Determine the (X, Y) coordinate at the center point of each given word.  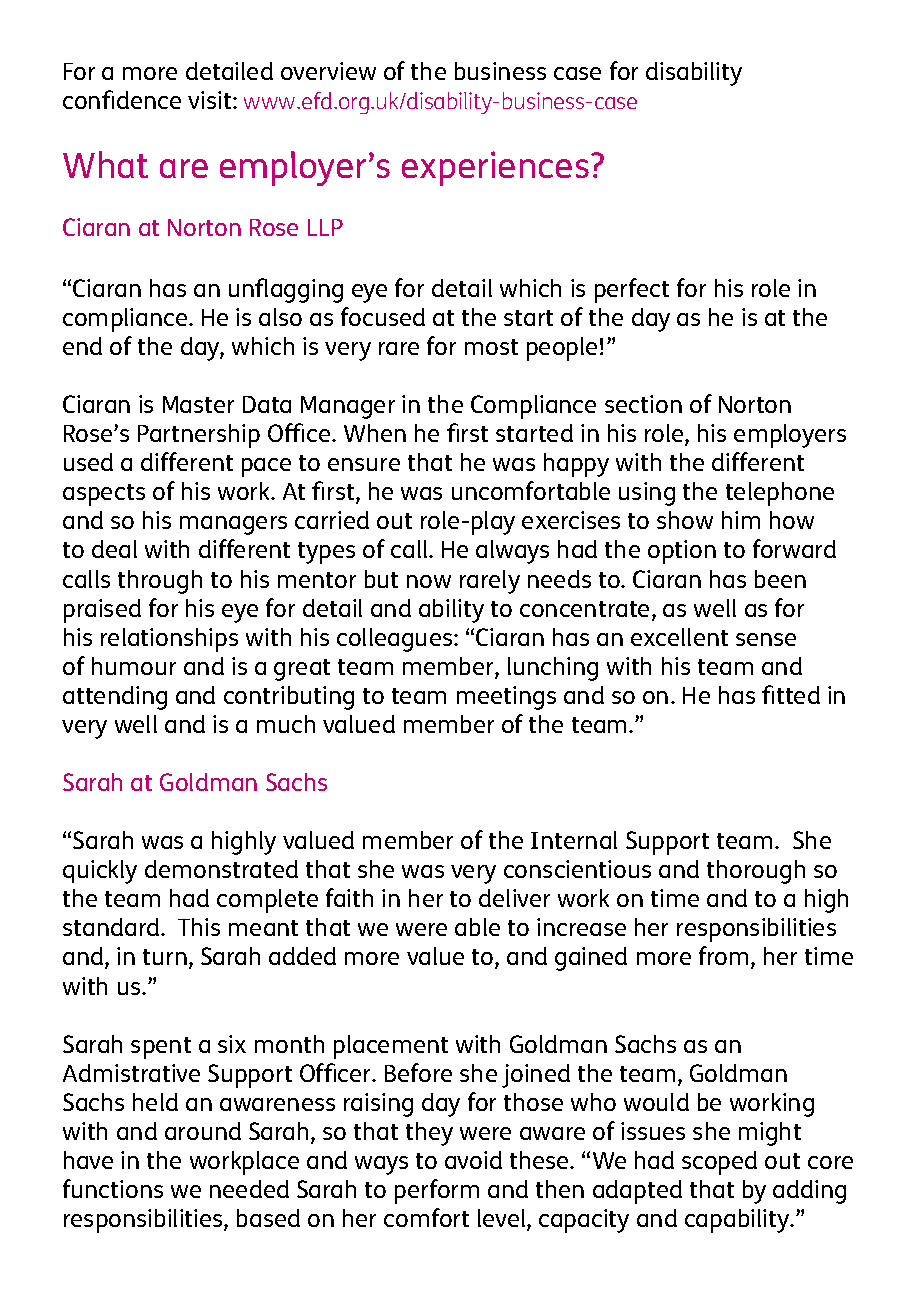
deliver (514, 898)
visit (211, 100)
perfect (632, 290)
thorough (756, 872)
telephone (780, 494)
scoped (719, 1163)
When (375, 433)
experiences (495, 168)
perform (437, 1191)
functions (113, 1188)
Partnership (199, 436)
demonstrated (221, 869)
